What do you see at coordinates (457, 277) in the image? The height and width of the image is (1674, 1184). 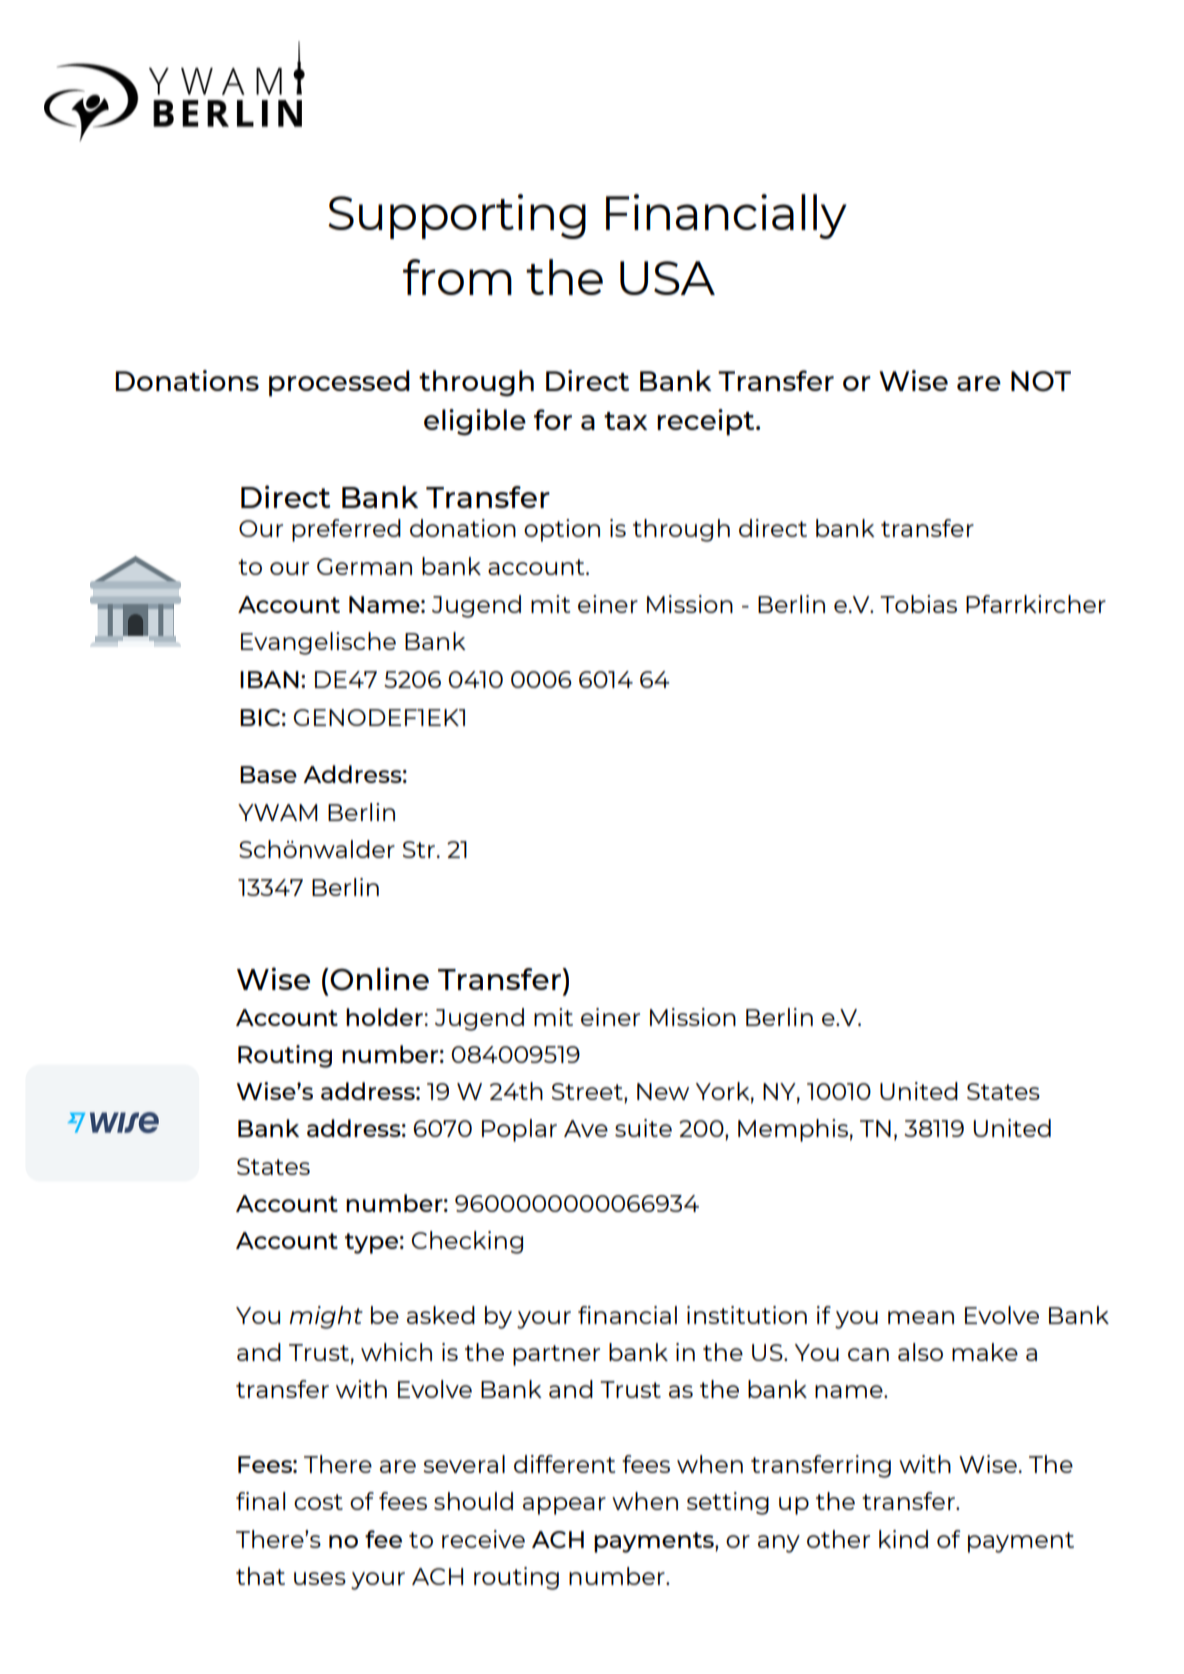 I see `from` at bounding box center [457, 277].
